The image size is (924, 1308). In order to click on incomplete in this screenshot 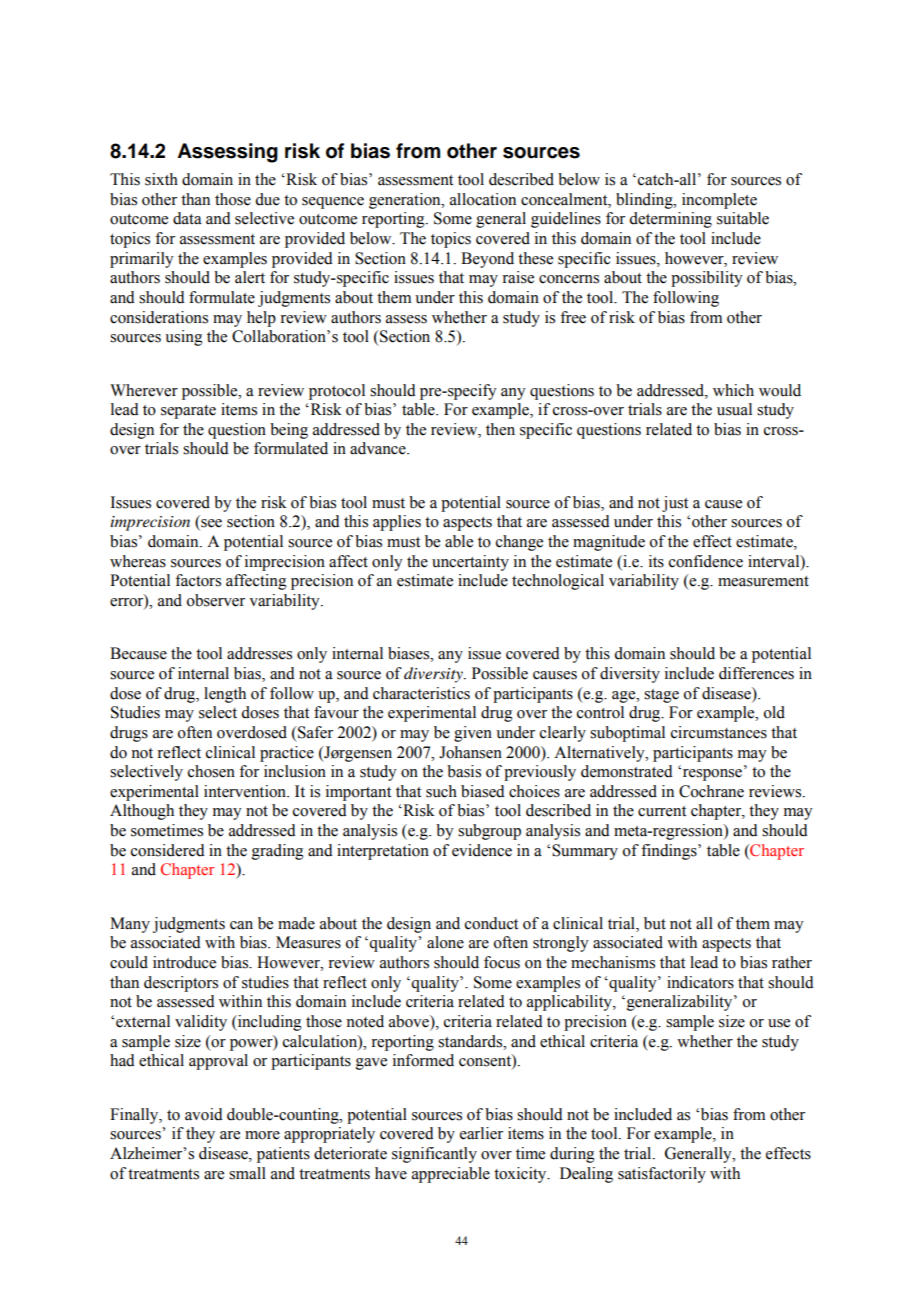, I will do `click(719, 201)`.
